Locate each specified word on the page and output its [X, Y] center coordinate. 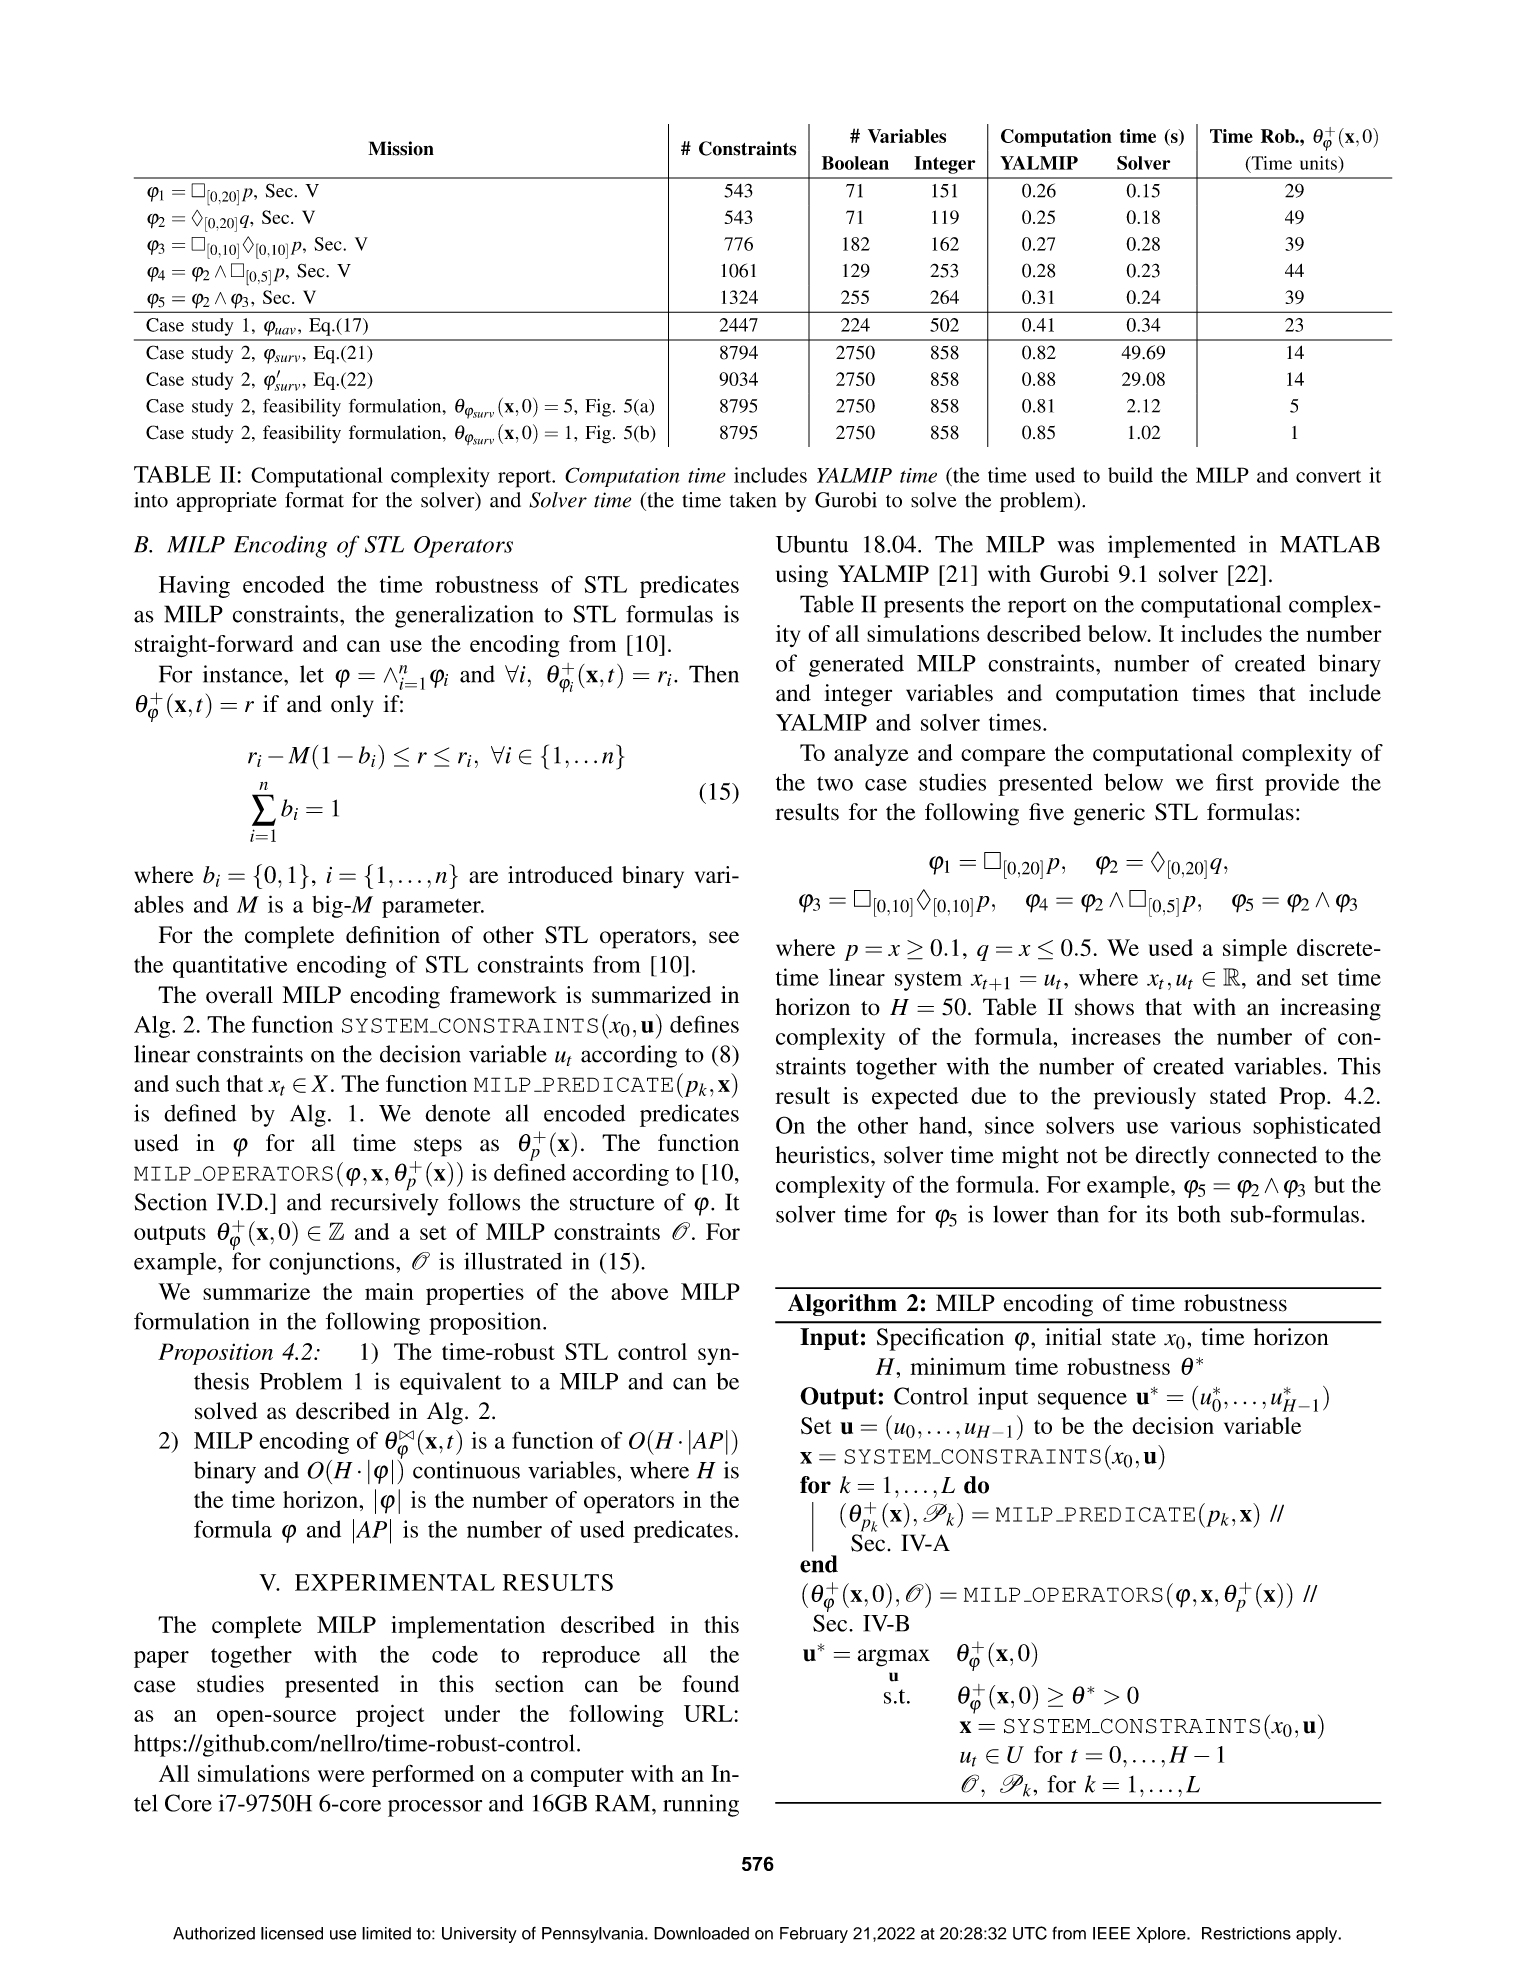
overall [239, 995]
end [819, 1564]
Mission [401, 148]
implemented [1172, 546]
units [1319, 163]
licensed [292, 1933]
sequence [1082, 1401]
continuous [466, 1470]
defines [704, 1024]
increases [1116, 1036]
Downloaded [701, 1933]
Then [714, 674]
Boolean [855, 163]
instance [244, 674]
